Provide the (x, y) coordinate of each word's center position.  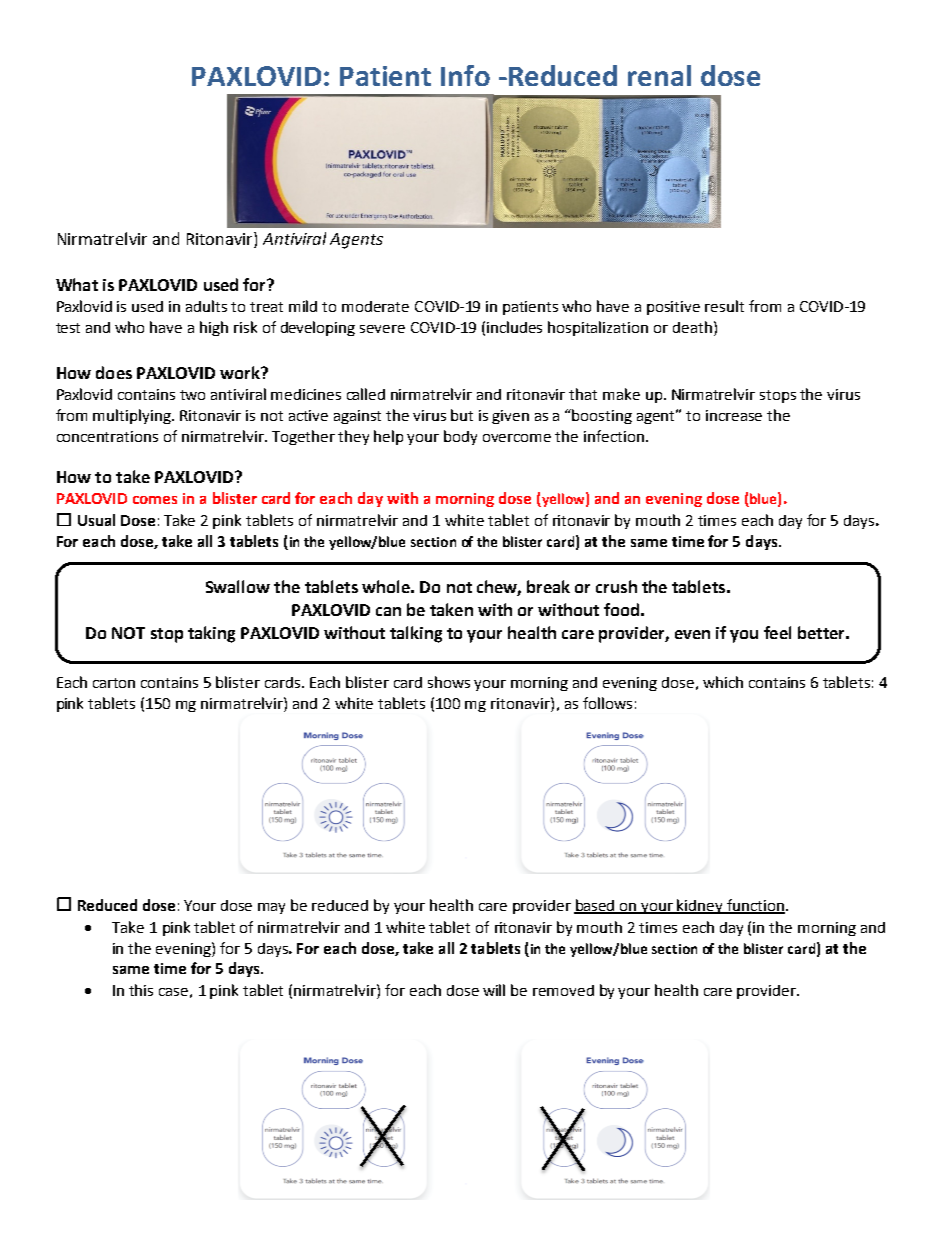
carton (114, 683)
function (756, 906)
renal (659, 75)
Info (465, 75)
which (723, 682)
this (141, 990)
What (77, 284)
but (462, 415)
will (494, 990)
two (192, 395)
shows (449, 682)
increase (734, 415)
